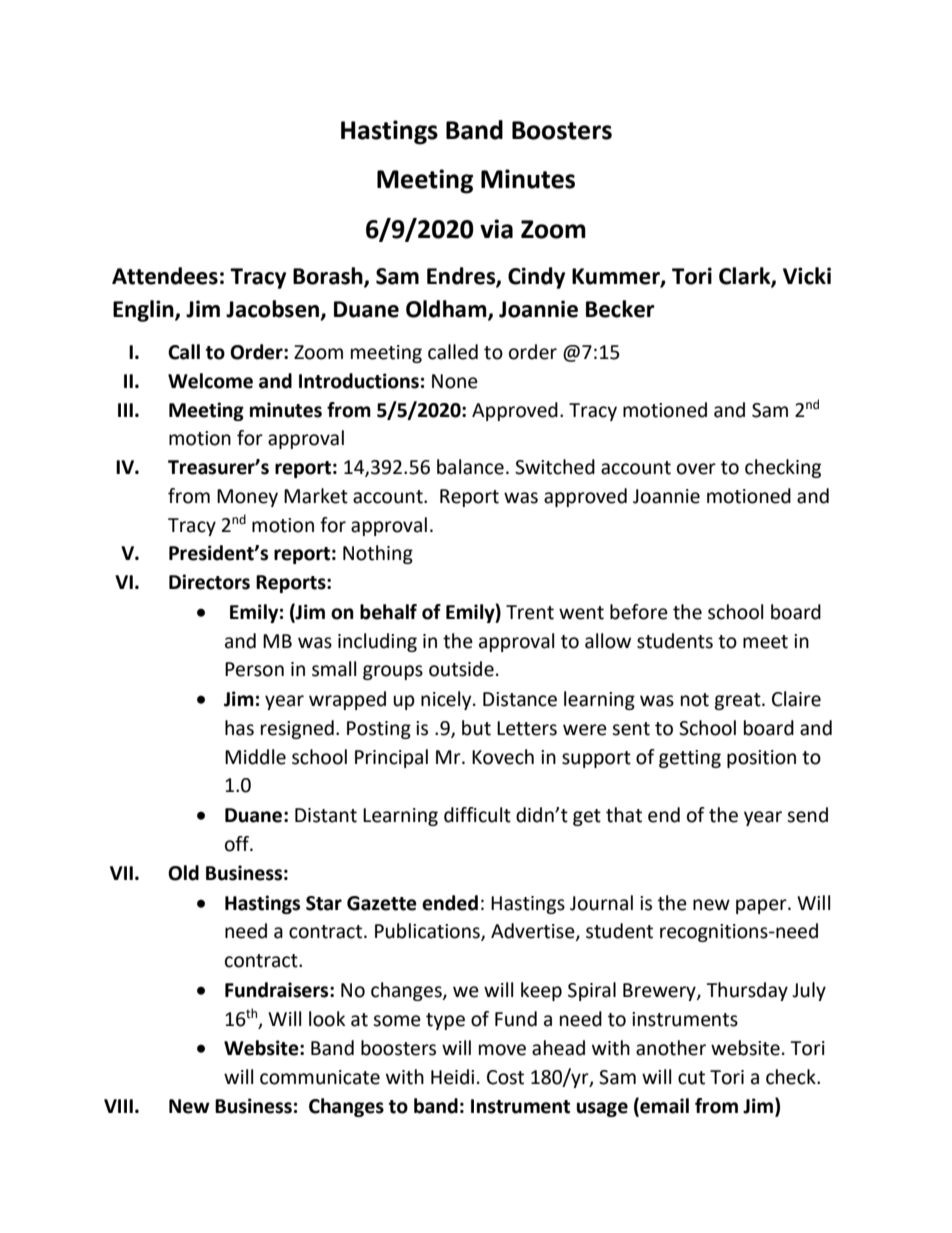 The height and width of the document is (1233, 952). Describe the element at coordinates (118, 1106) in the document. I see `VIII` at that location.
